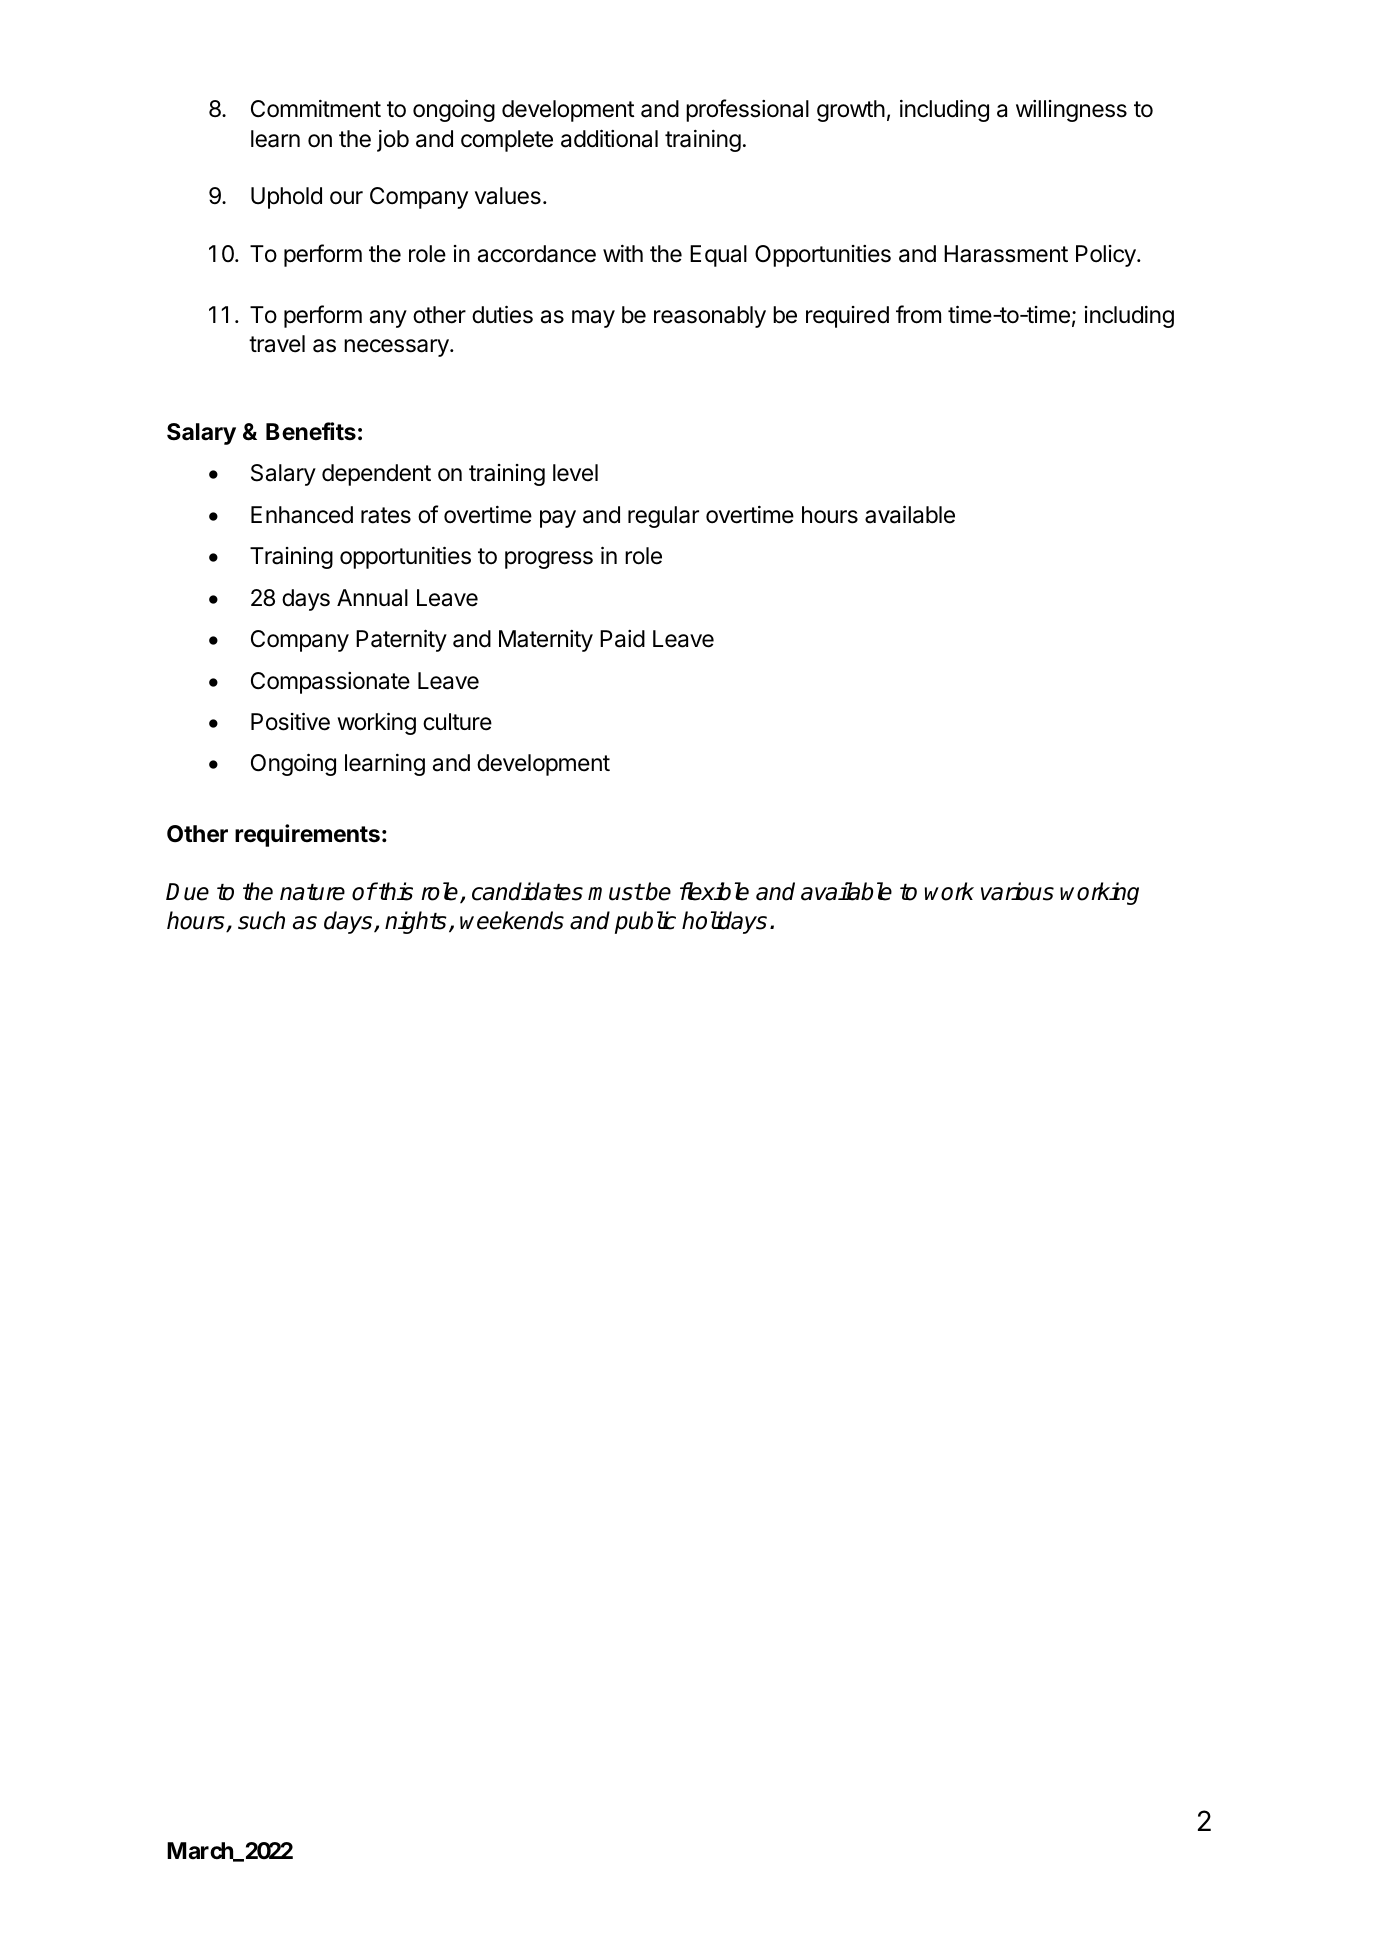 The width and height of the page is (1376, 1946). I want to click on Paid, so click(622, 639).
